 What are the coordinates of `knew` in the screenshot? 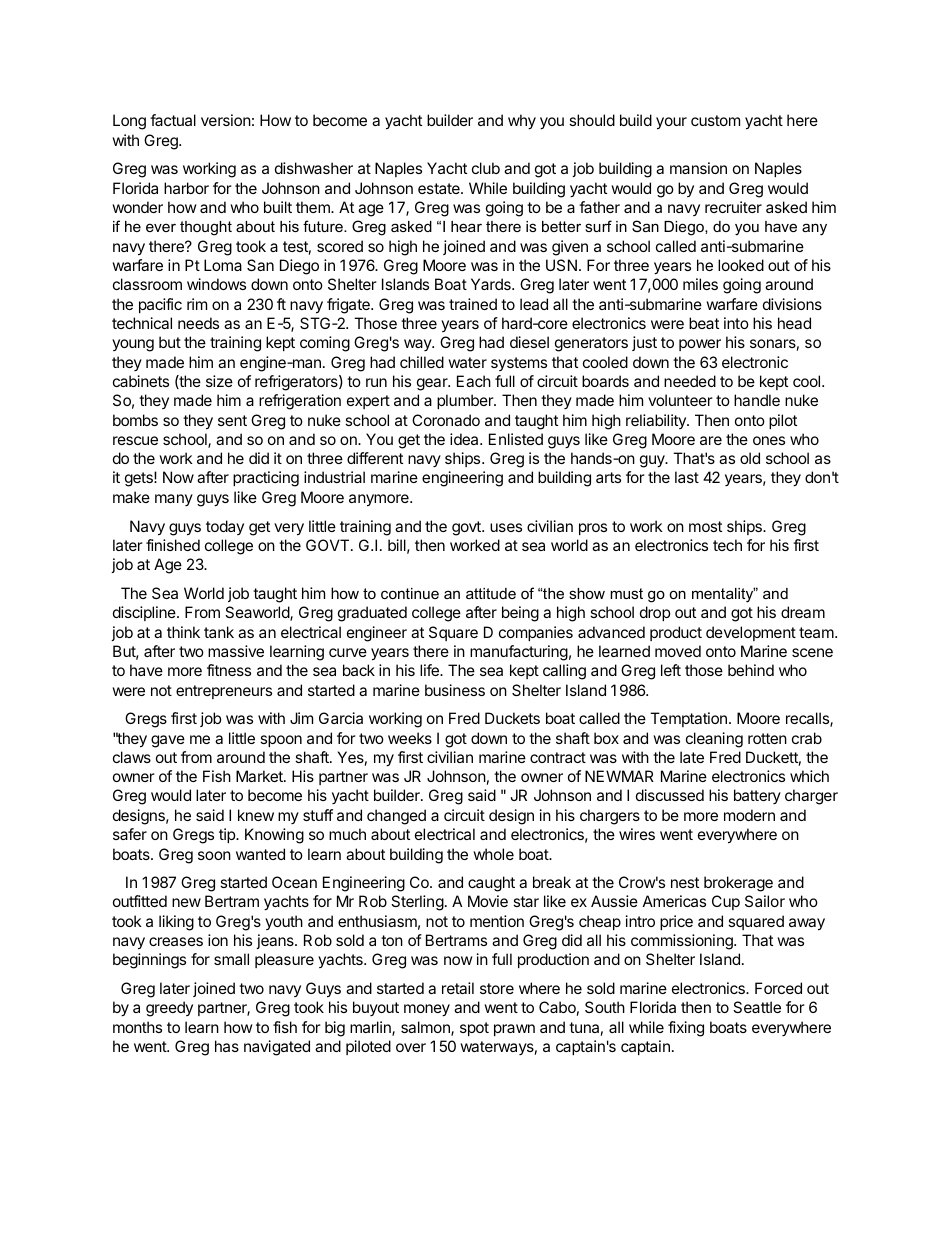 It's located at (256, 815).
